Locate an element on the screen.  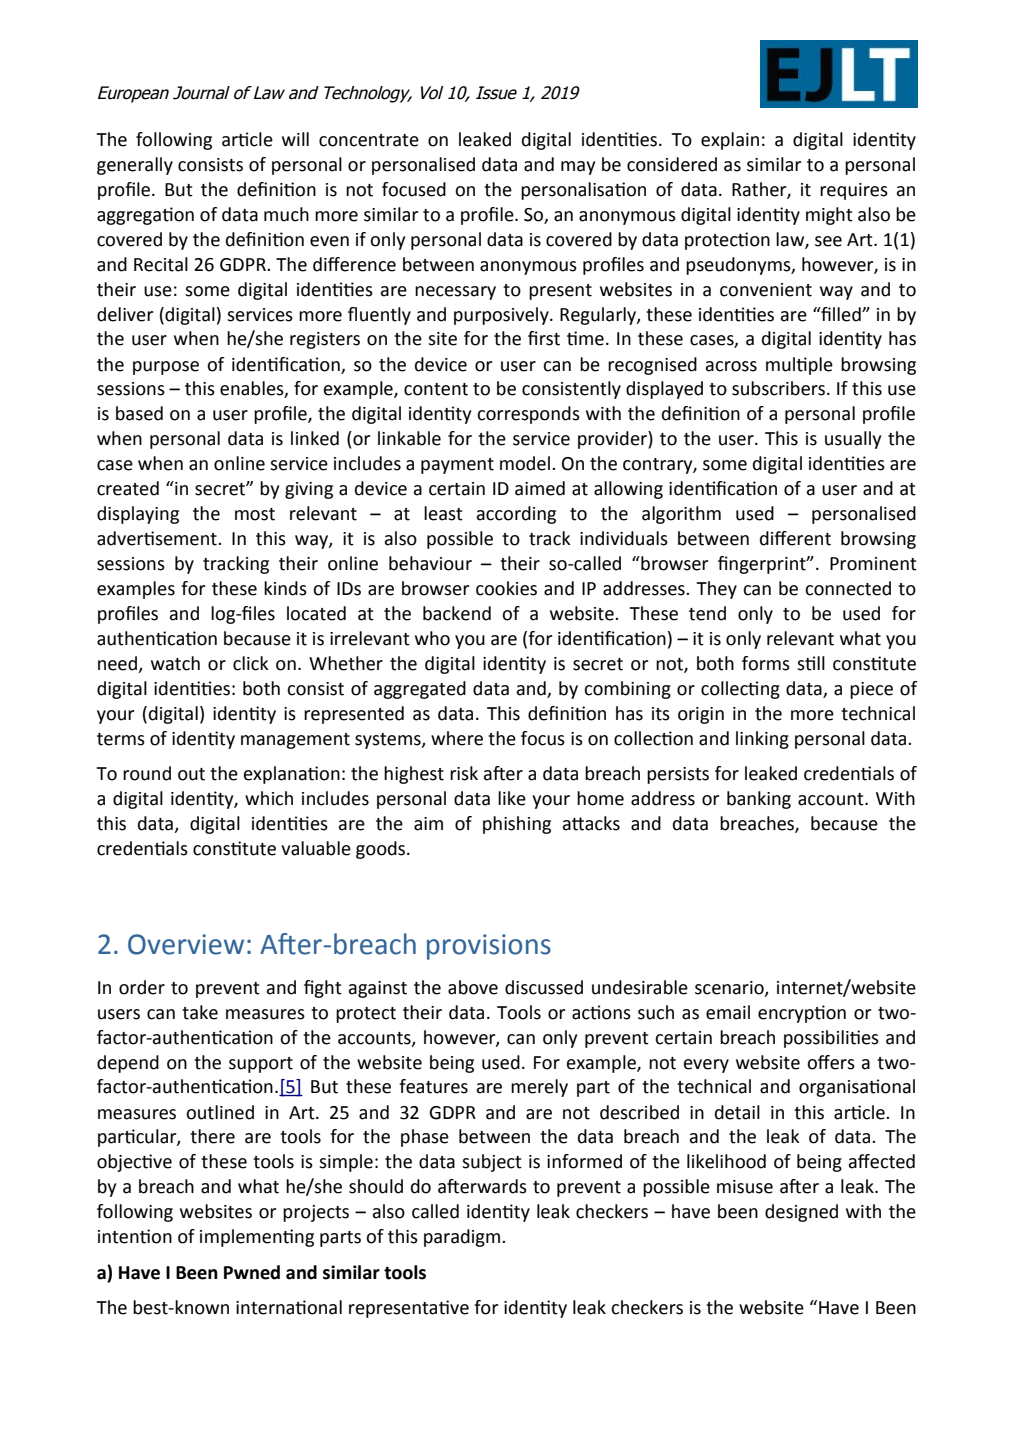
according is located at coordinates (516, 515).
